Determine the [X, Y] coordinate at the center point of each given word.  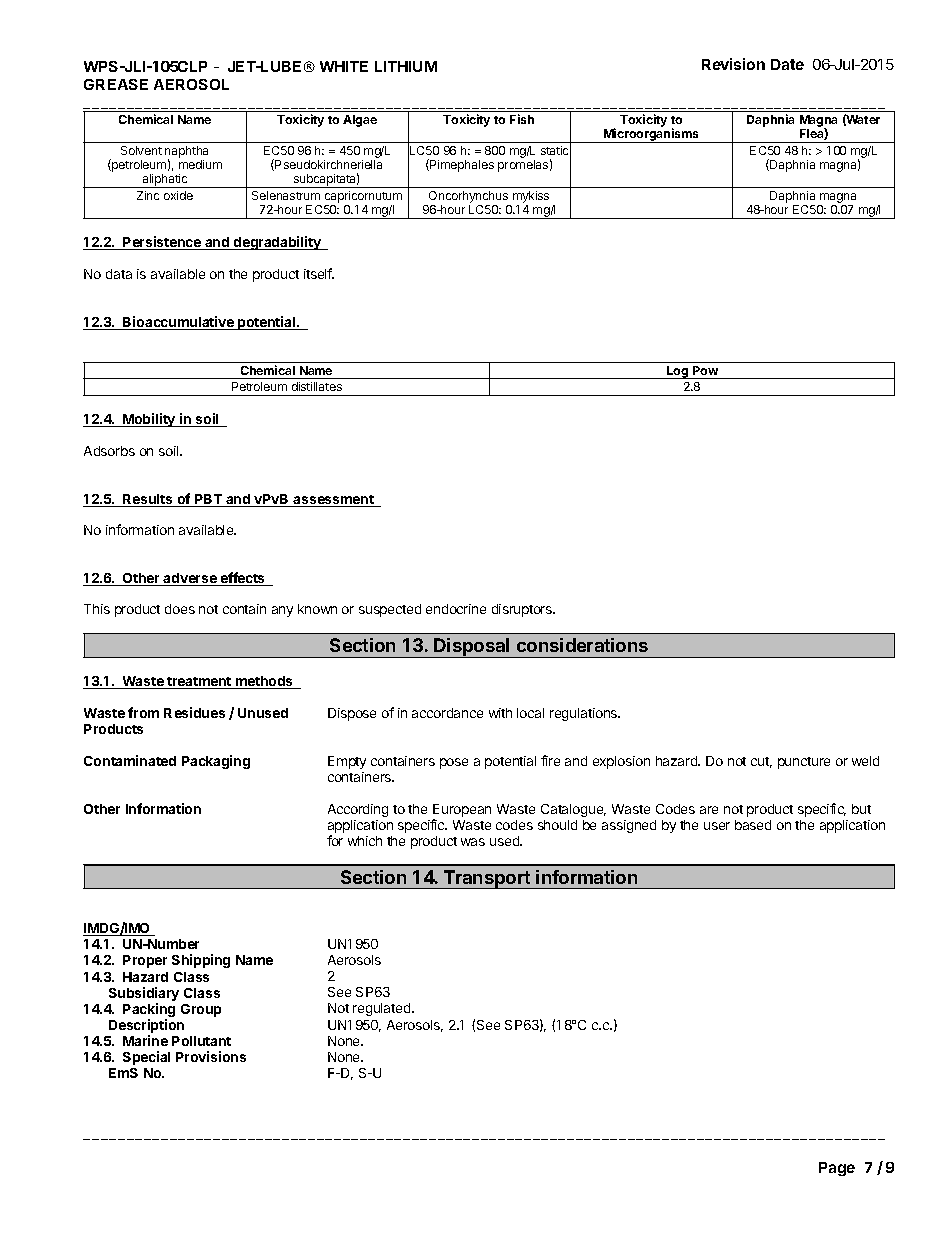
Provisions [211, 1056]
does [180, 609]
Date [787, 64]
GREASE [116, 84]
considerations [582, 645]
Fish [522, 119]
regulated [383, 1009]
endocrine [456, 609]
